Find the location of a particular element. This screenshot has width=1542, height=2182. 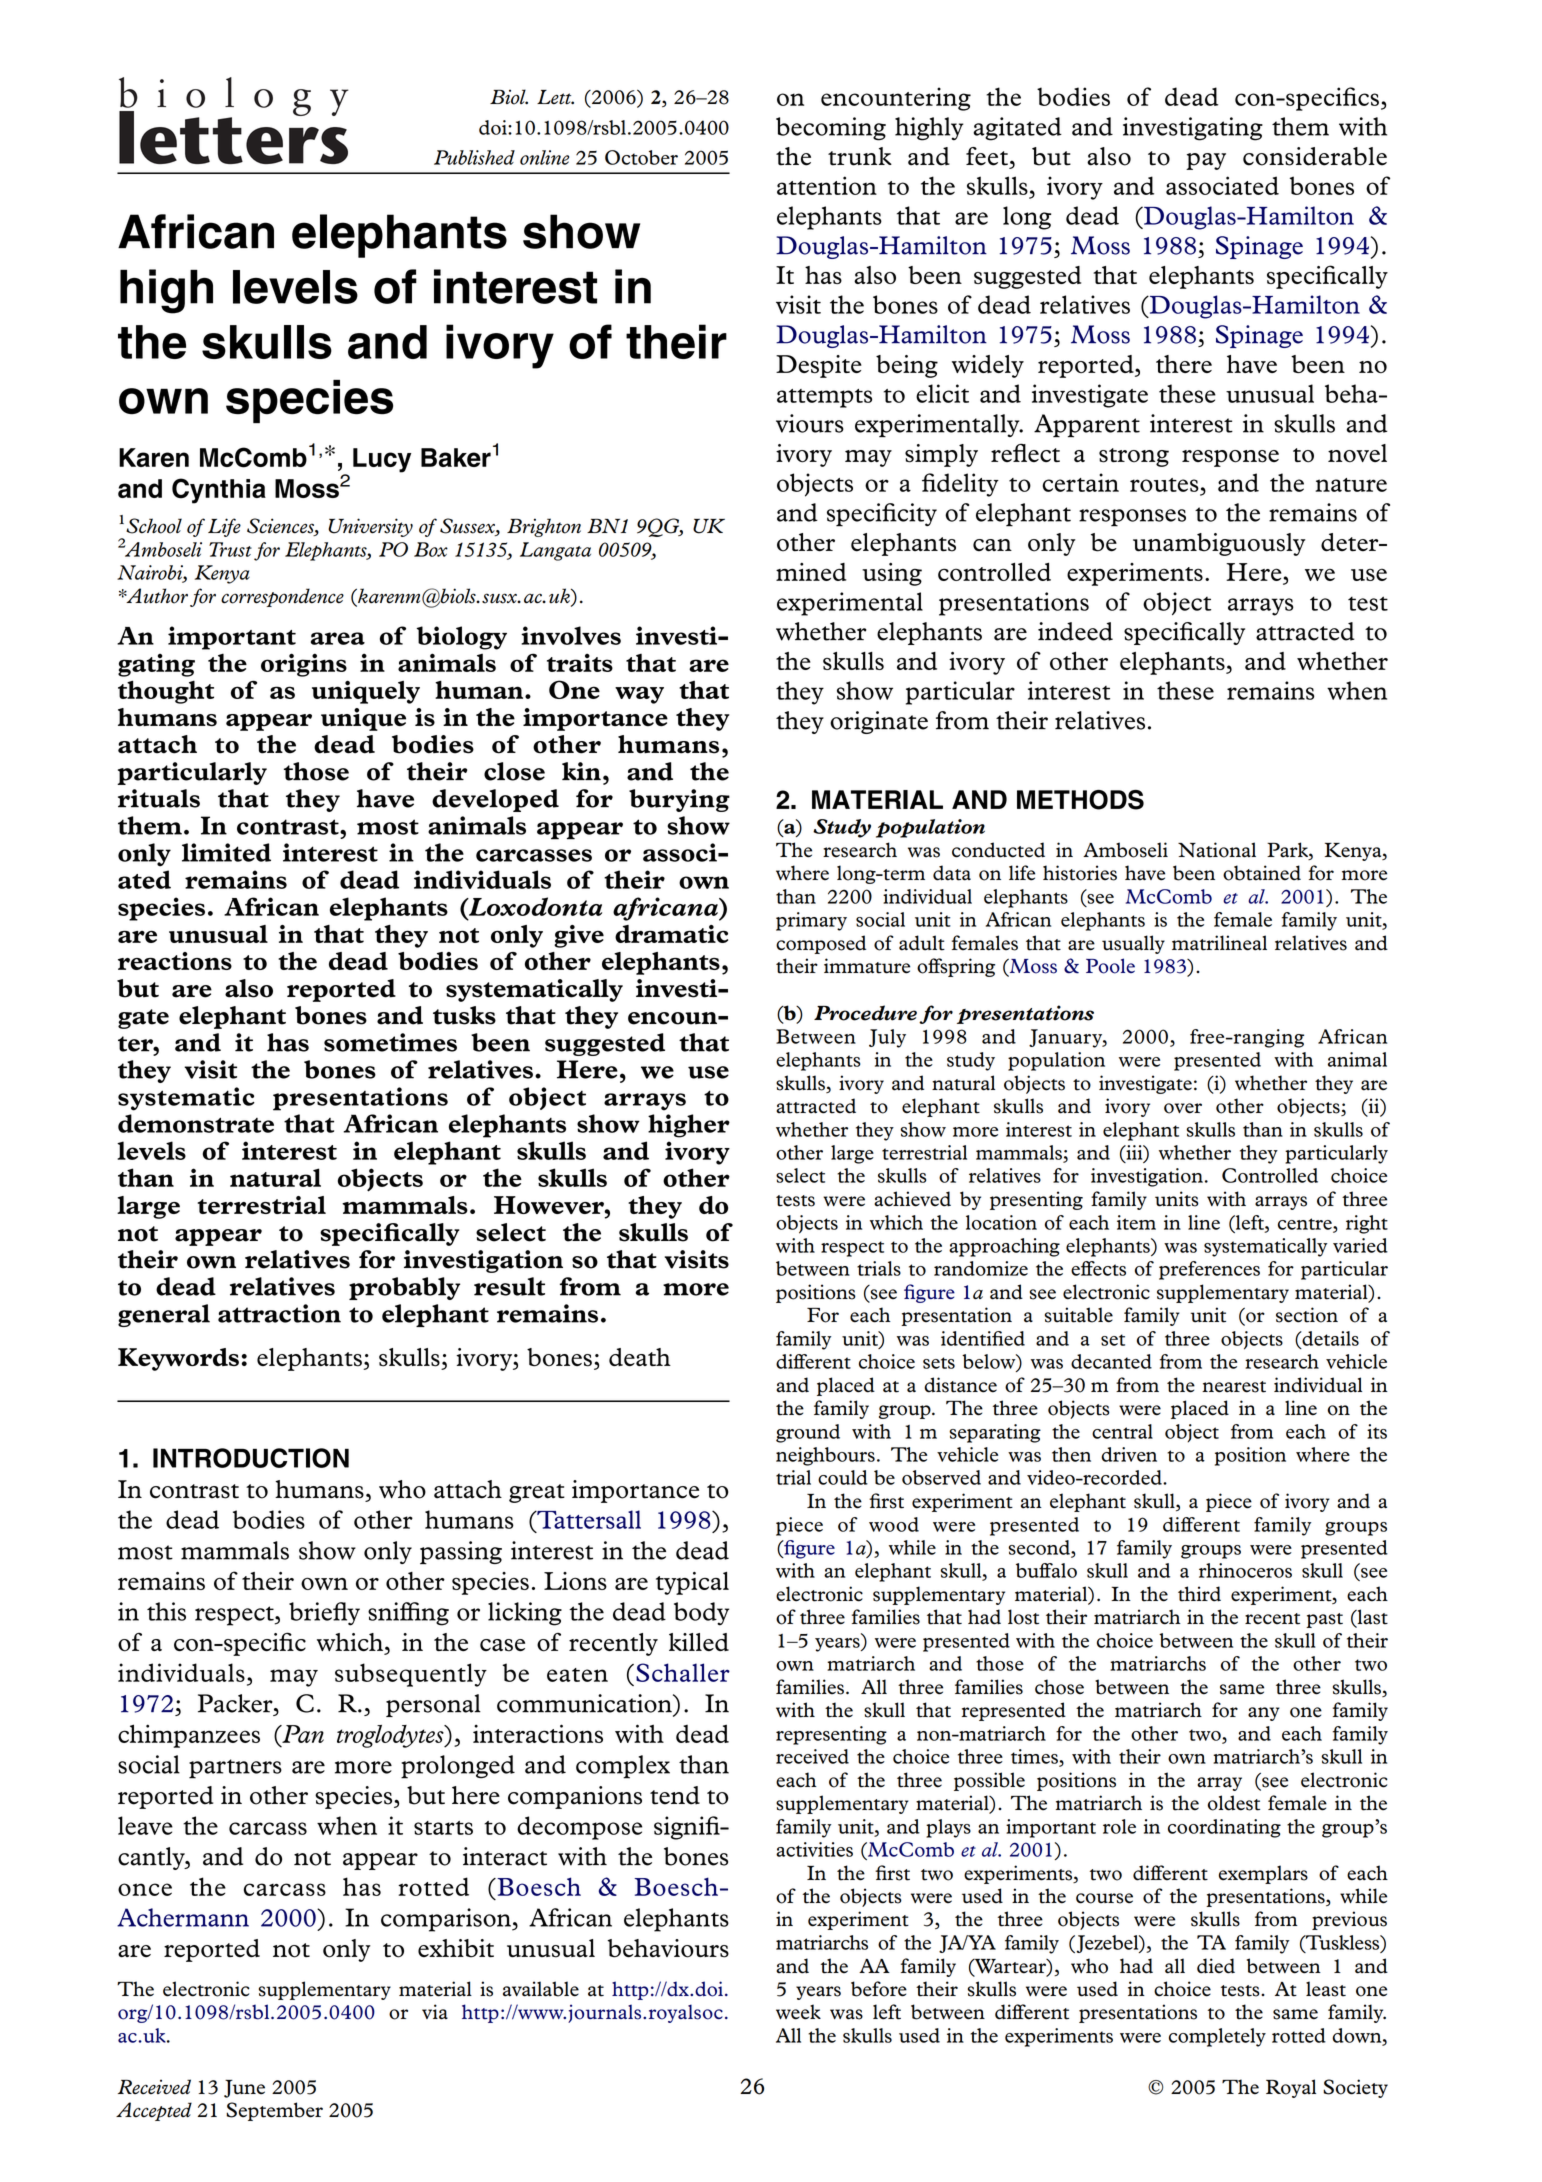

INTRODUCTION is located at coordinates (251, 1458).
